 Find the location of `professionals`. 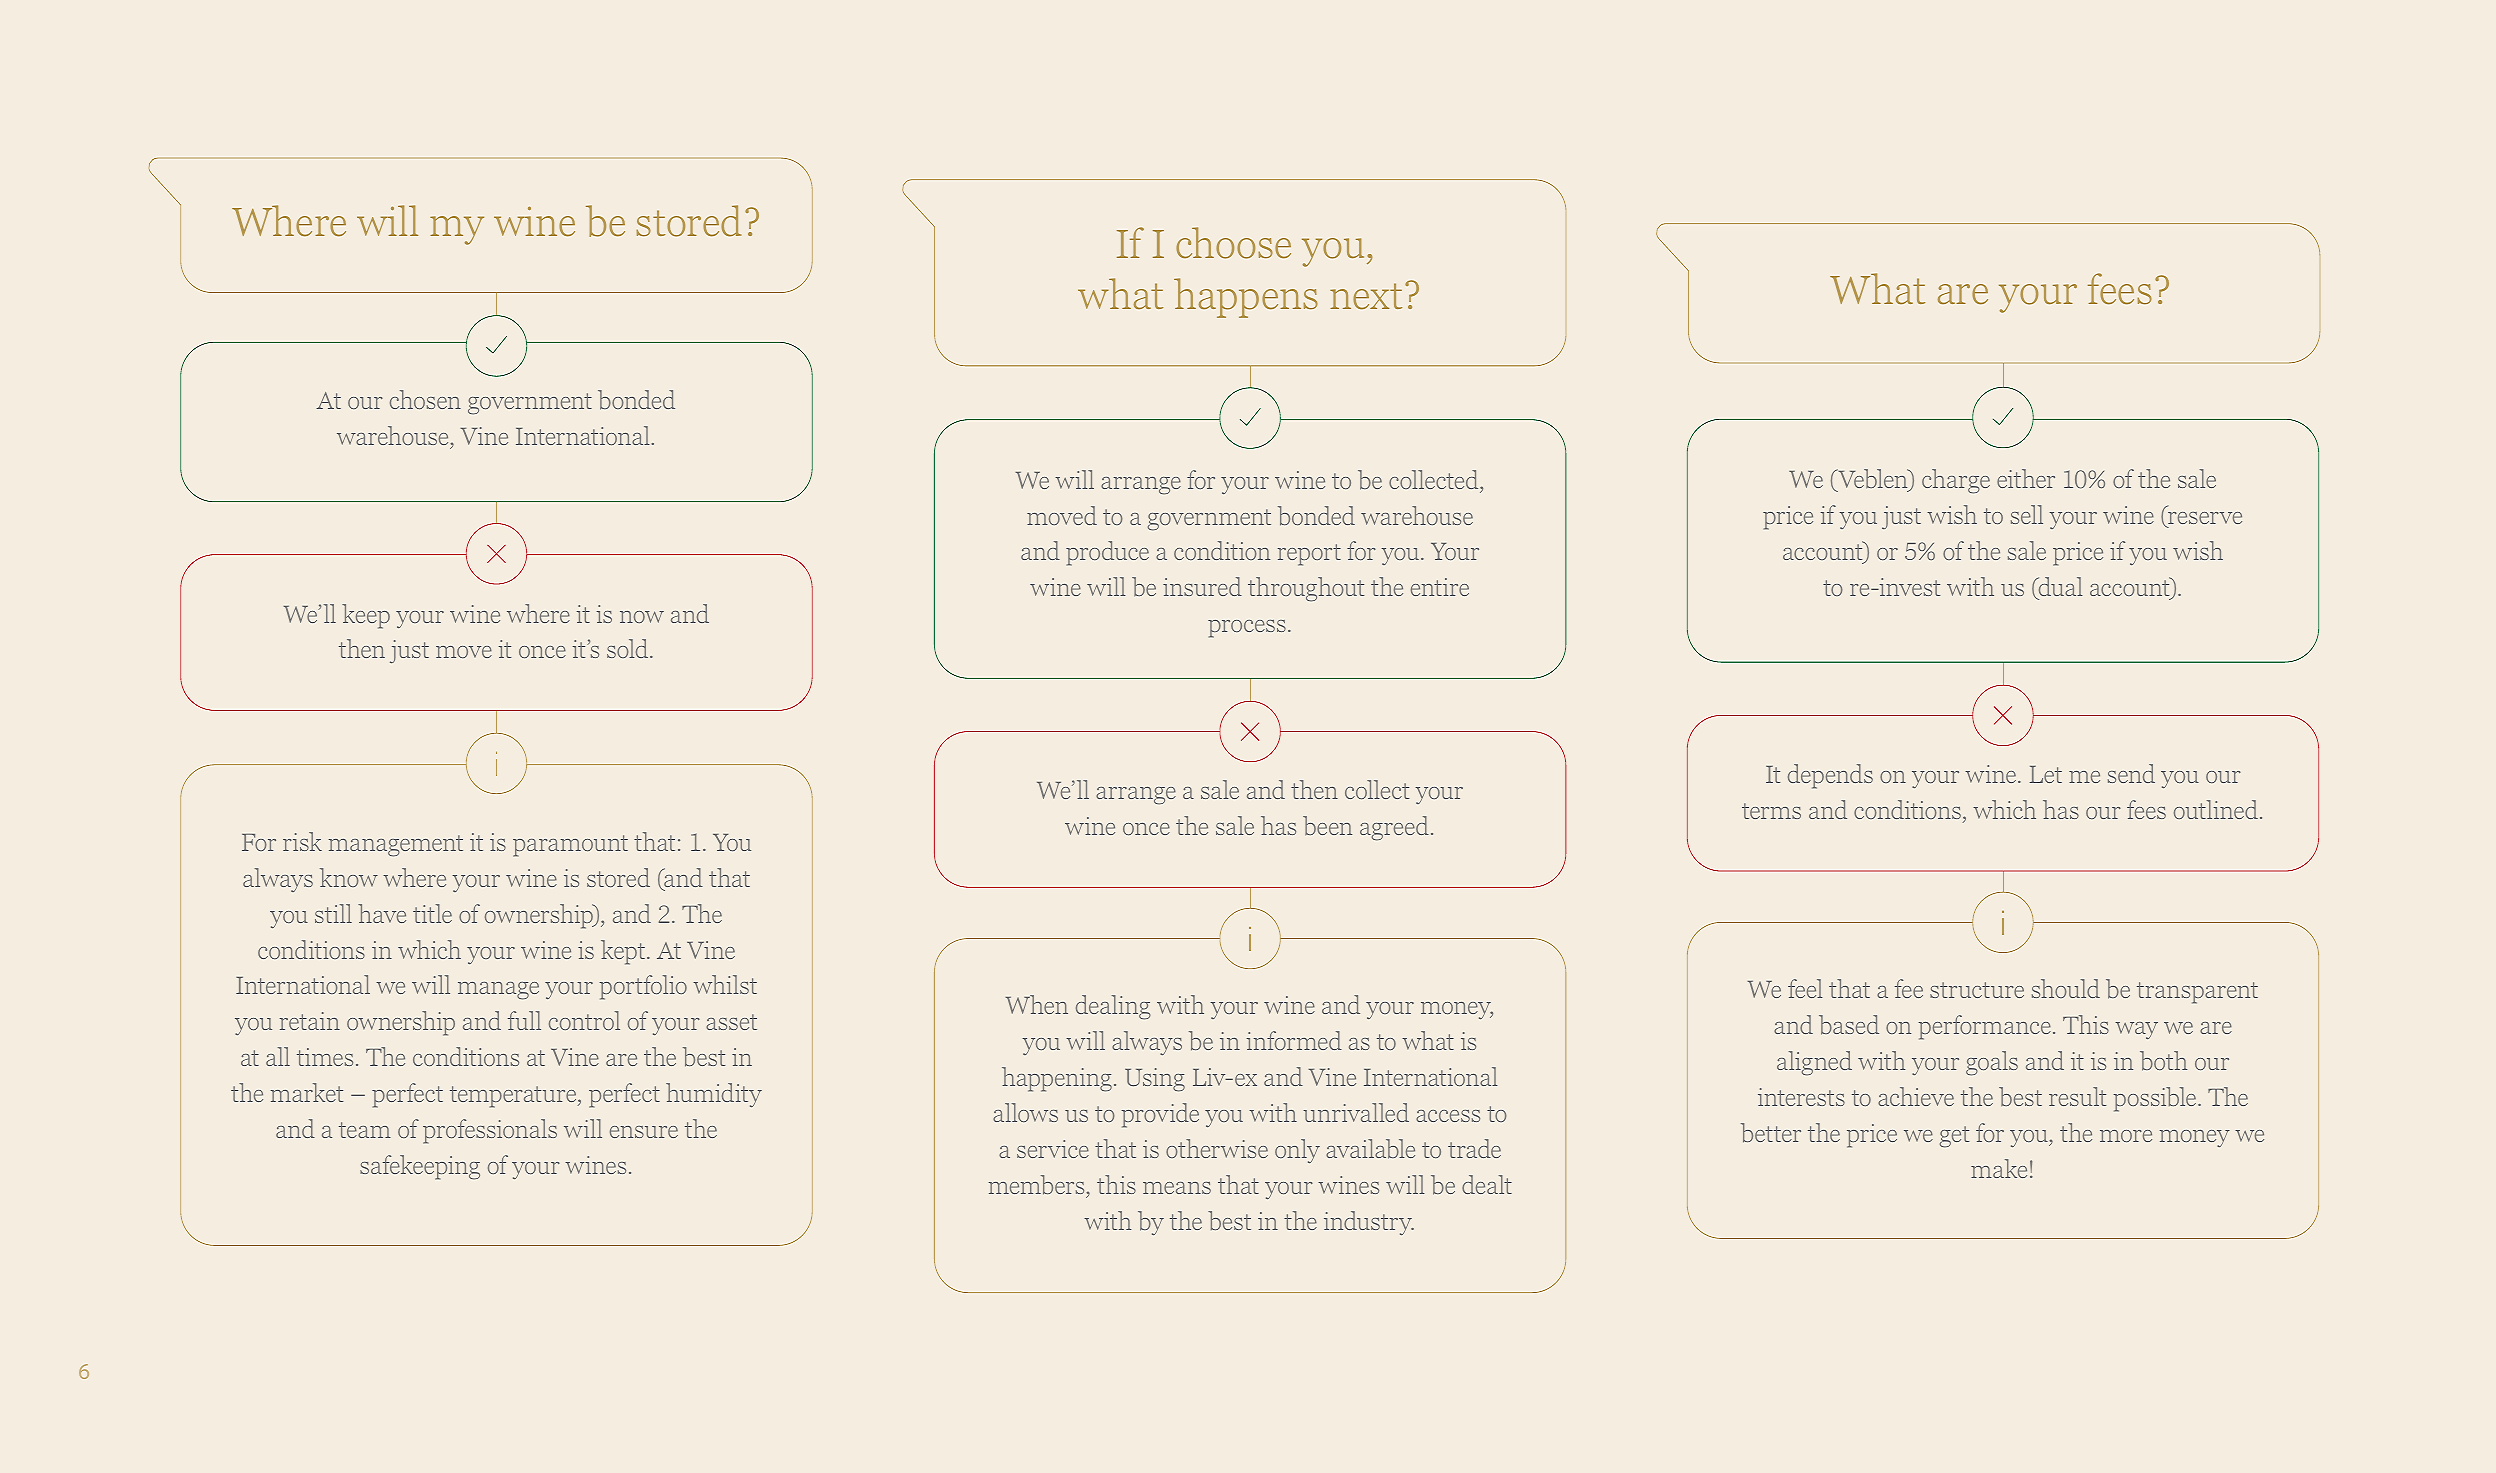

professionals is located at coordinates (490, 1131).
